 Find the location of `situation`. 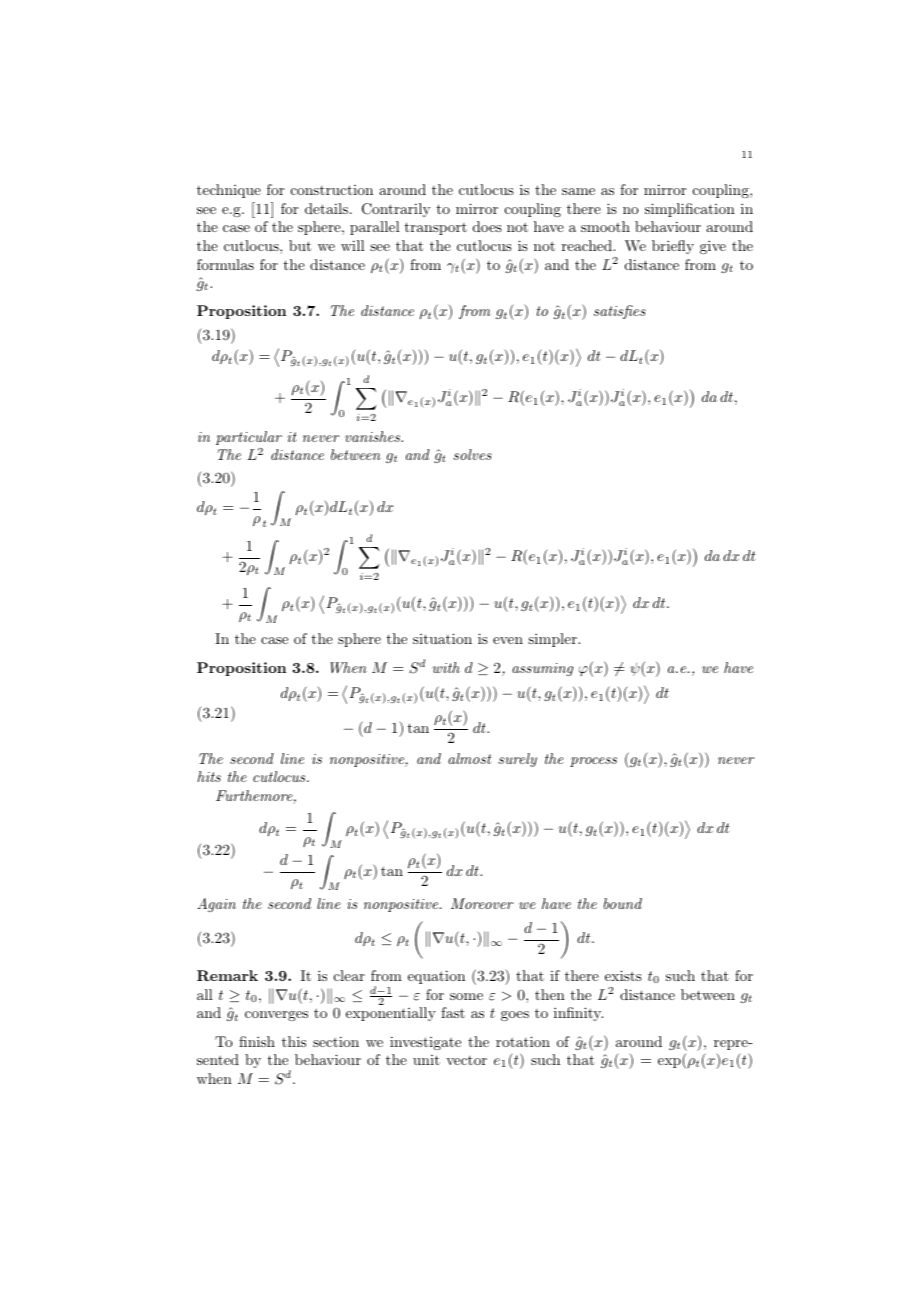

situation is located at coordinates (442, 638).
